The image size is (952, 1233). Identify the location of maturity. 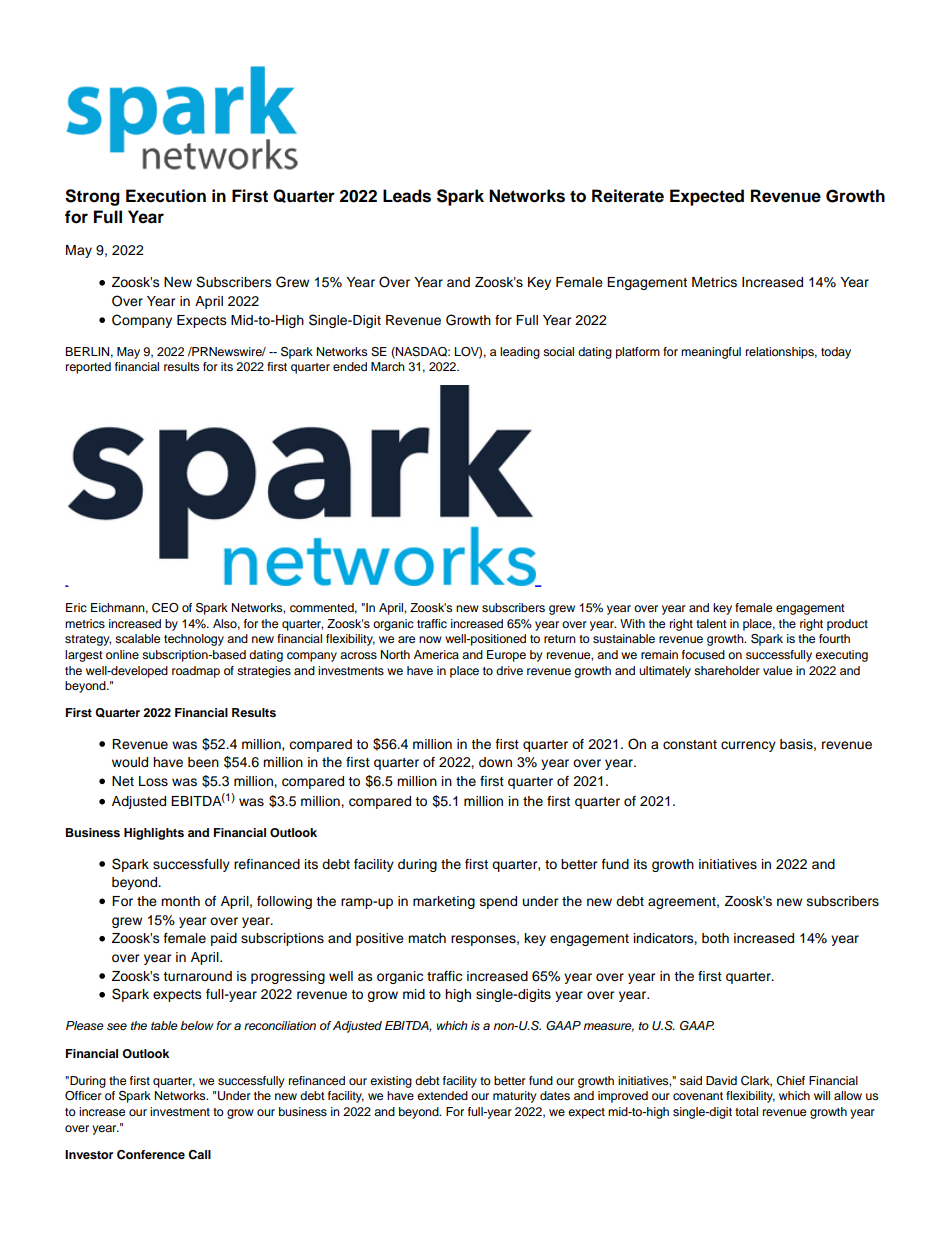
(515, 1097).
